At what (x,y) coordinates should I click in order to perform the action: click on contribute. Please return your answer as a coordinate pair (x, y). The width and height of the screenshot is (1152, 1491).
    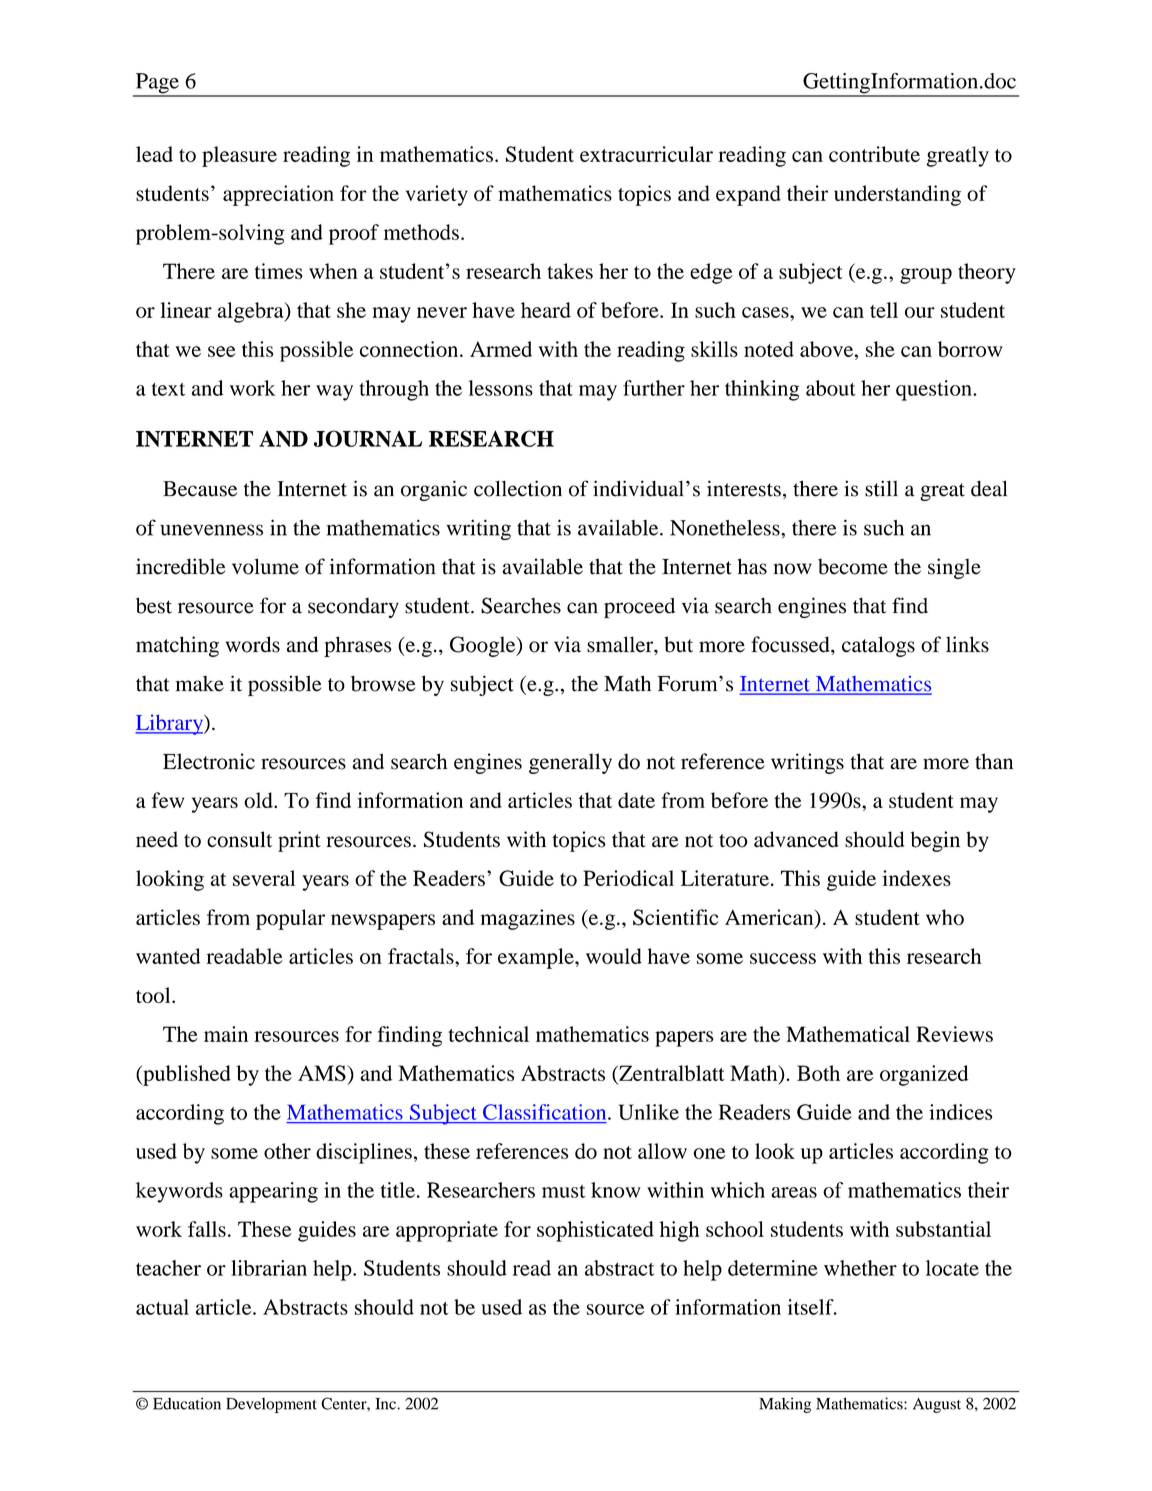
    Looking at the image, I should click on (874, 154).
